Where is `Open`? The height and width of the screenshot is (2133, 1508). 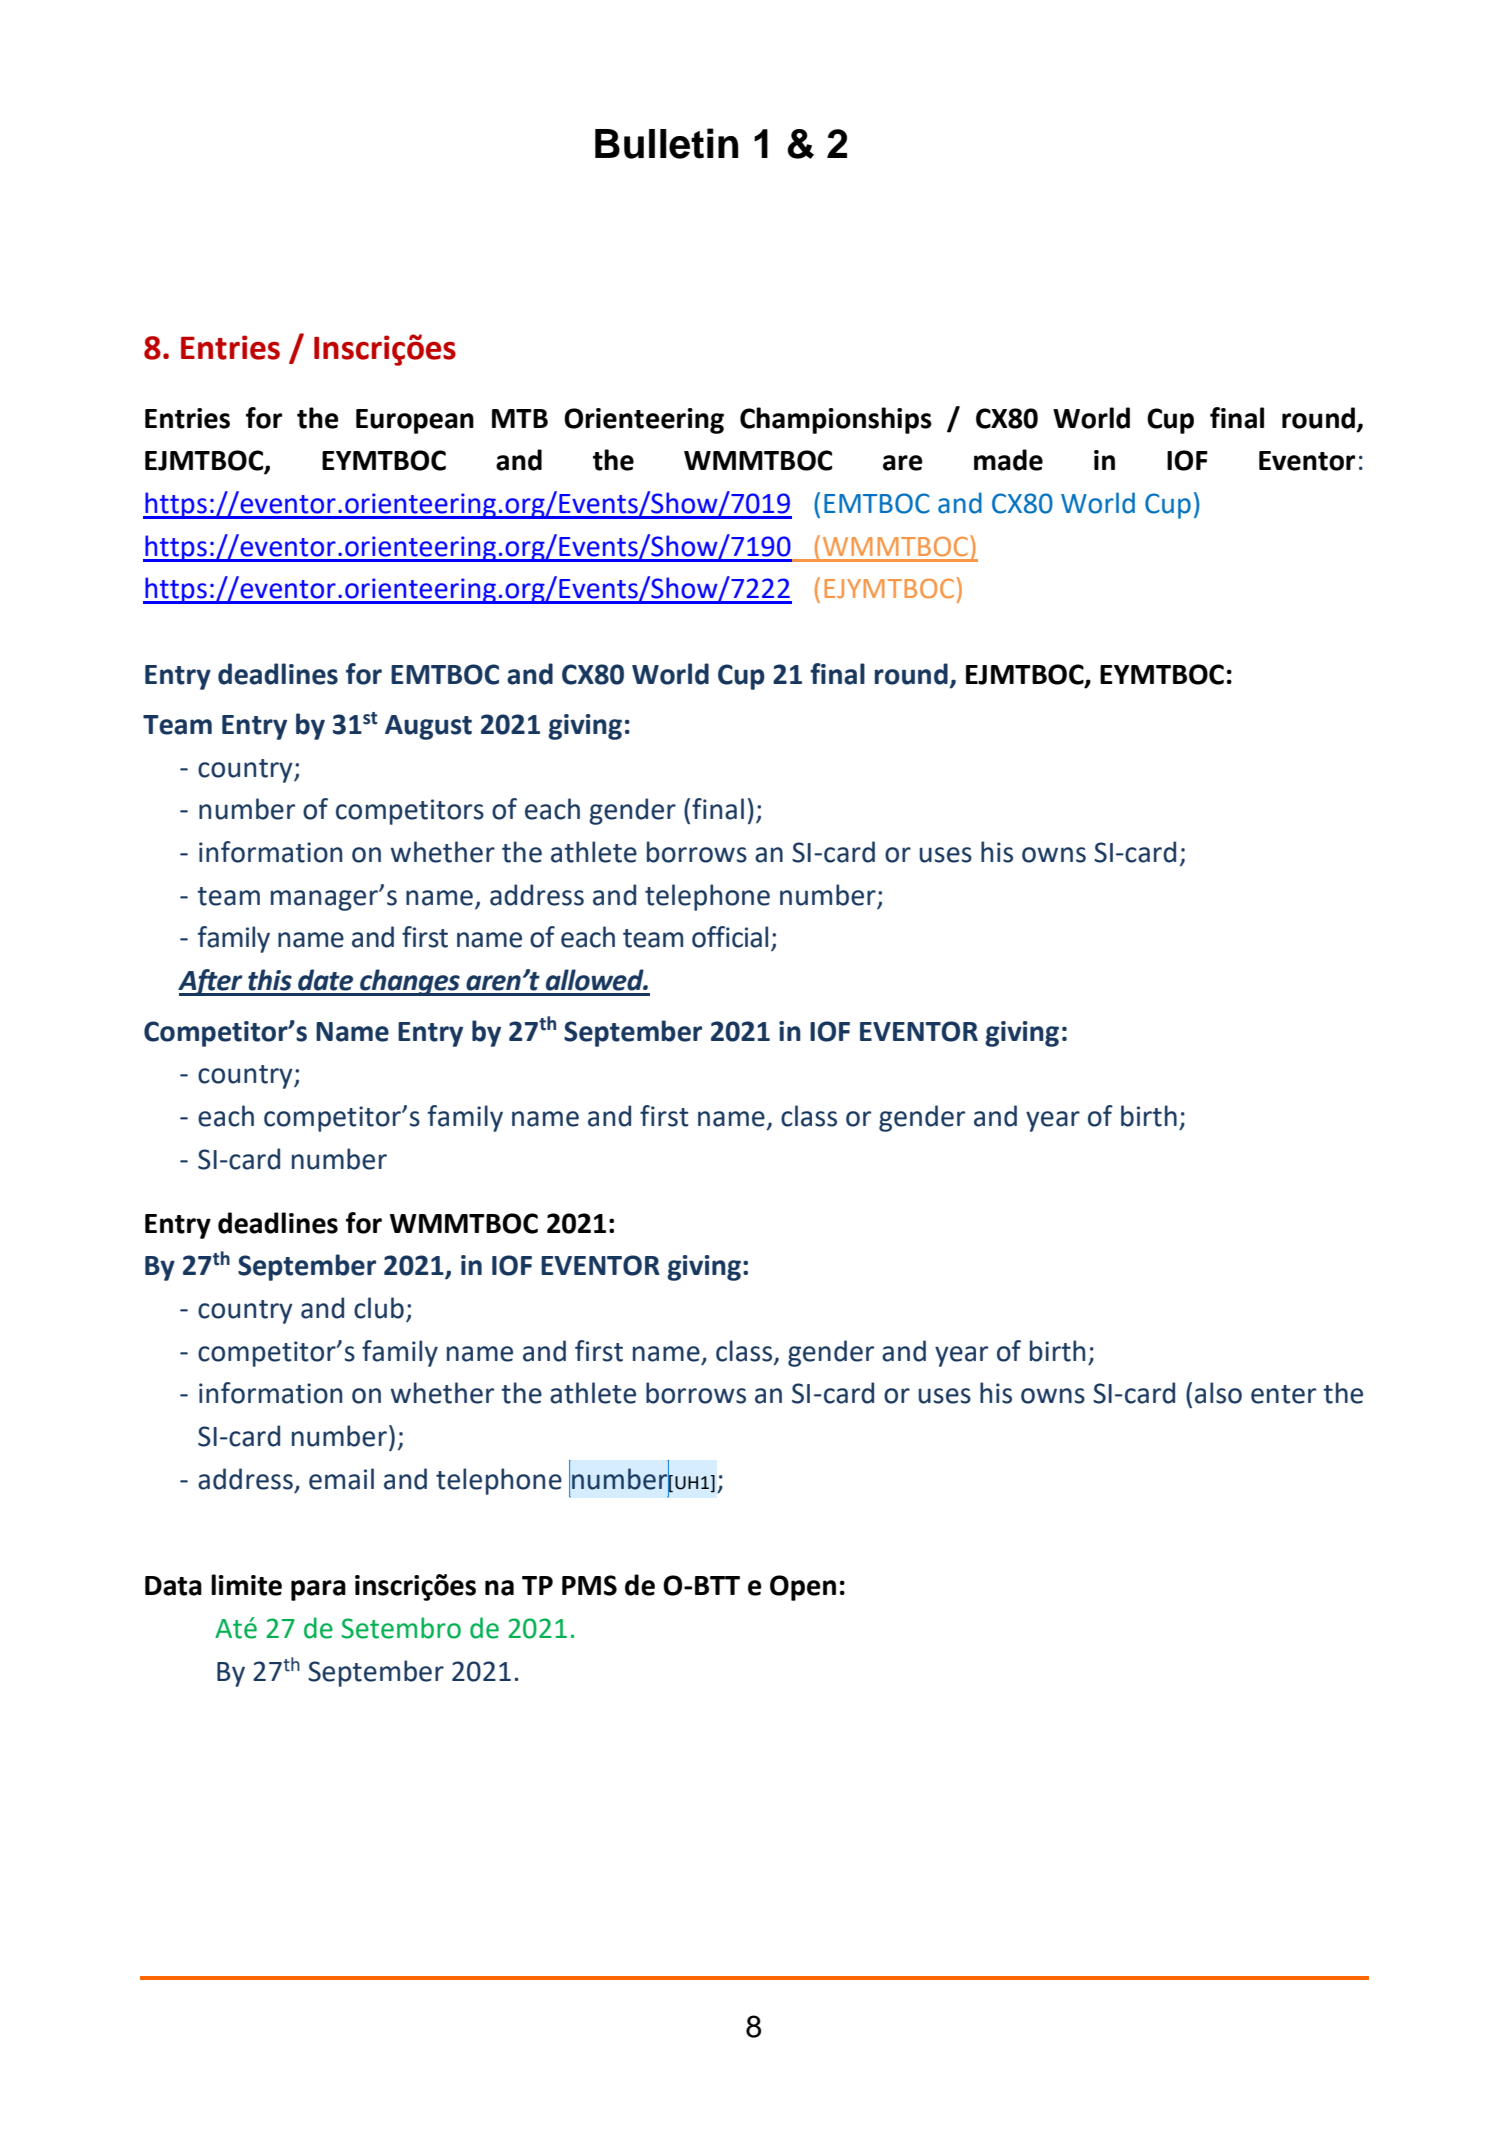 Open is located at coordinates (803, 1588).
